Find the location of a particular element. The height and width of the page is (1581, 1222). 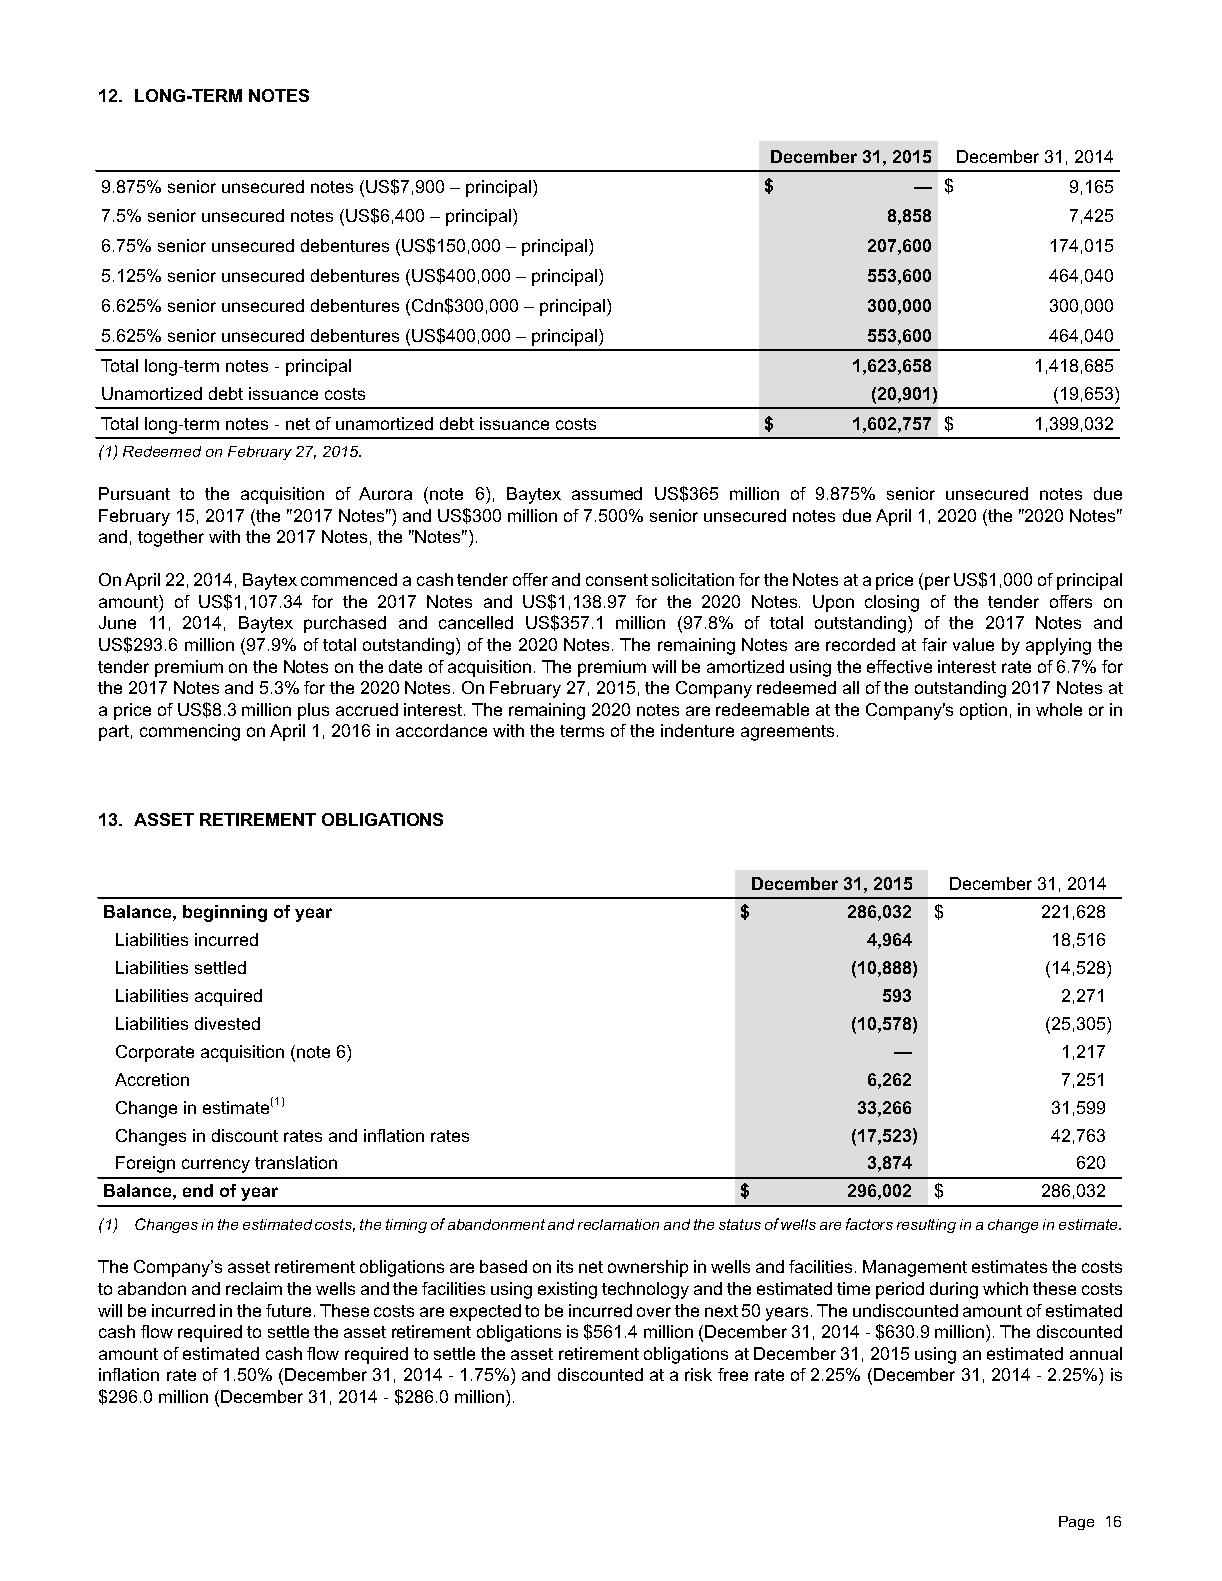

indenture is located at coordinates (697, 730).
